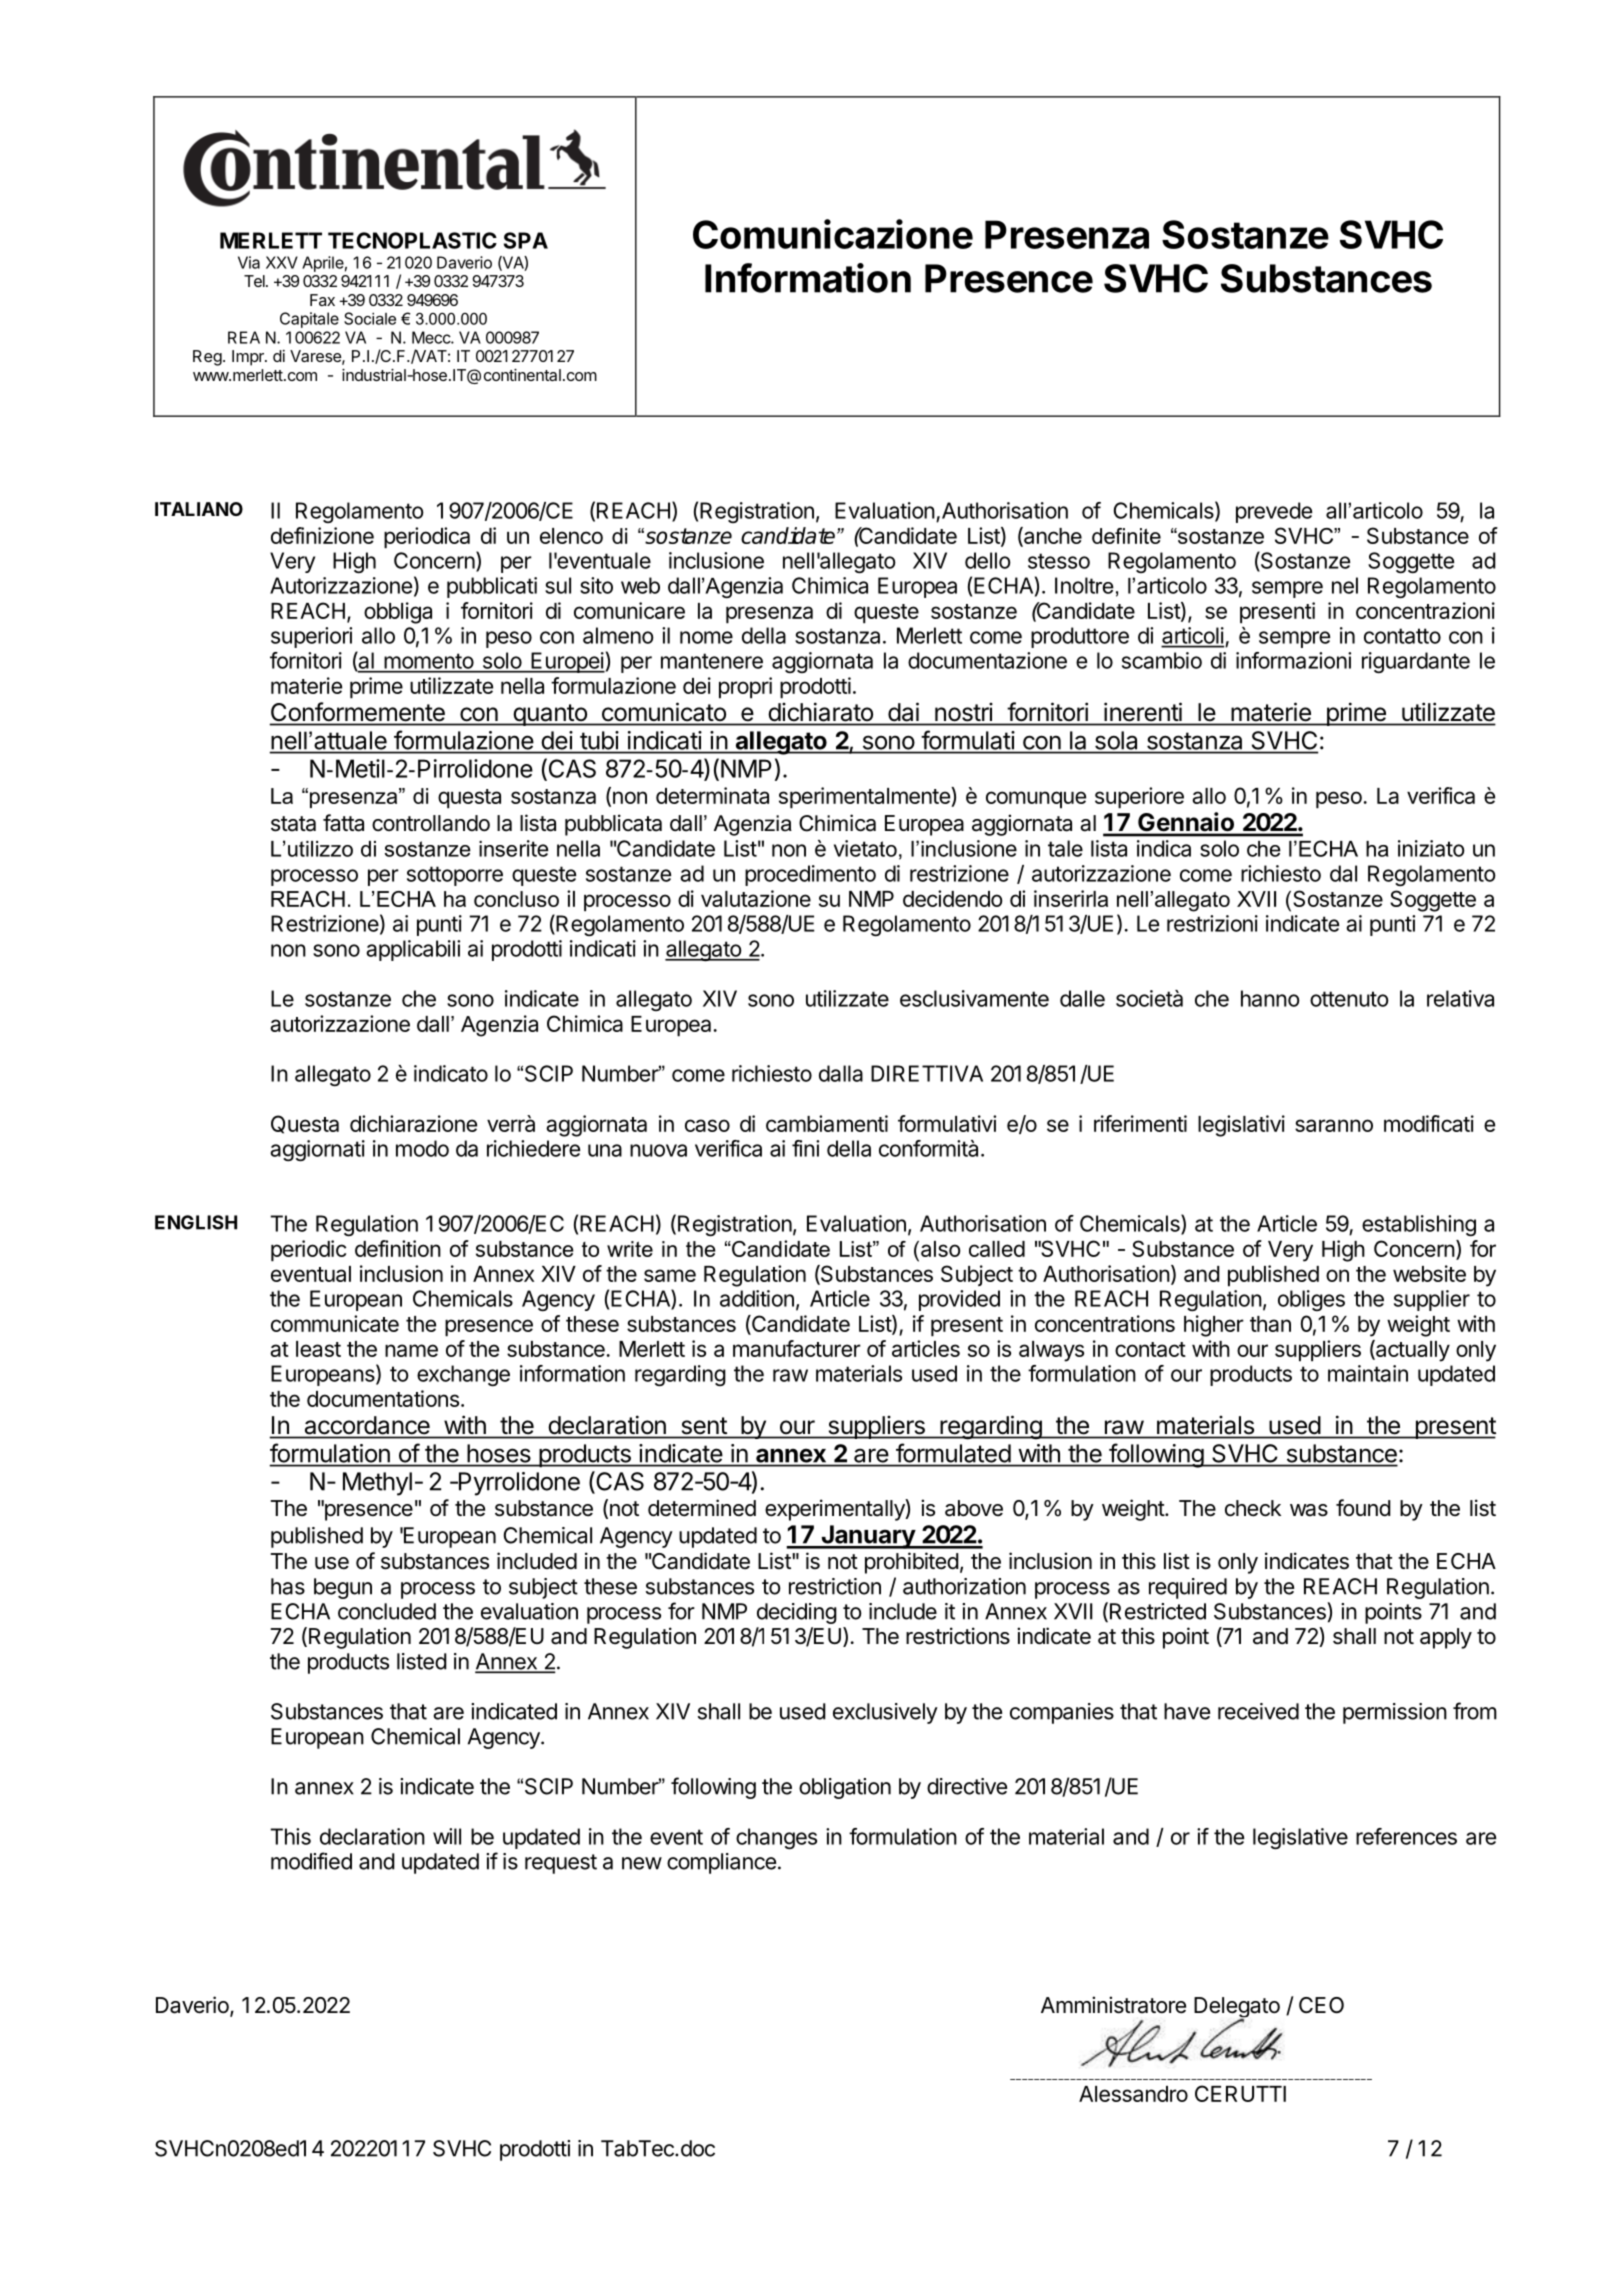  What do you see at coordinates (422, 1148) in the image?
I see `modo` at bounding box center [422, 1148].
